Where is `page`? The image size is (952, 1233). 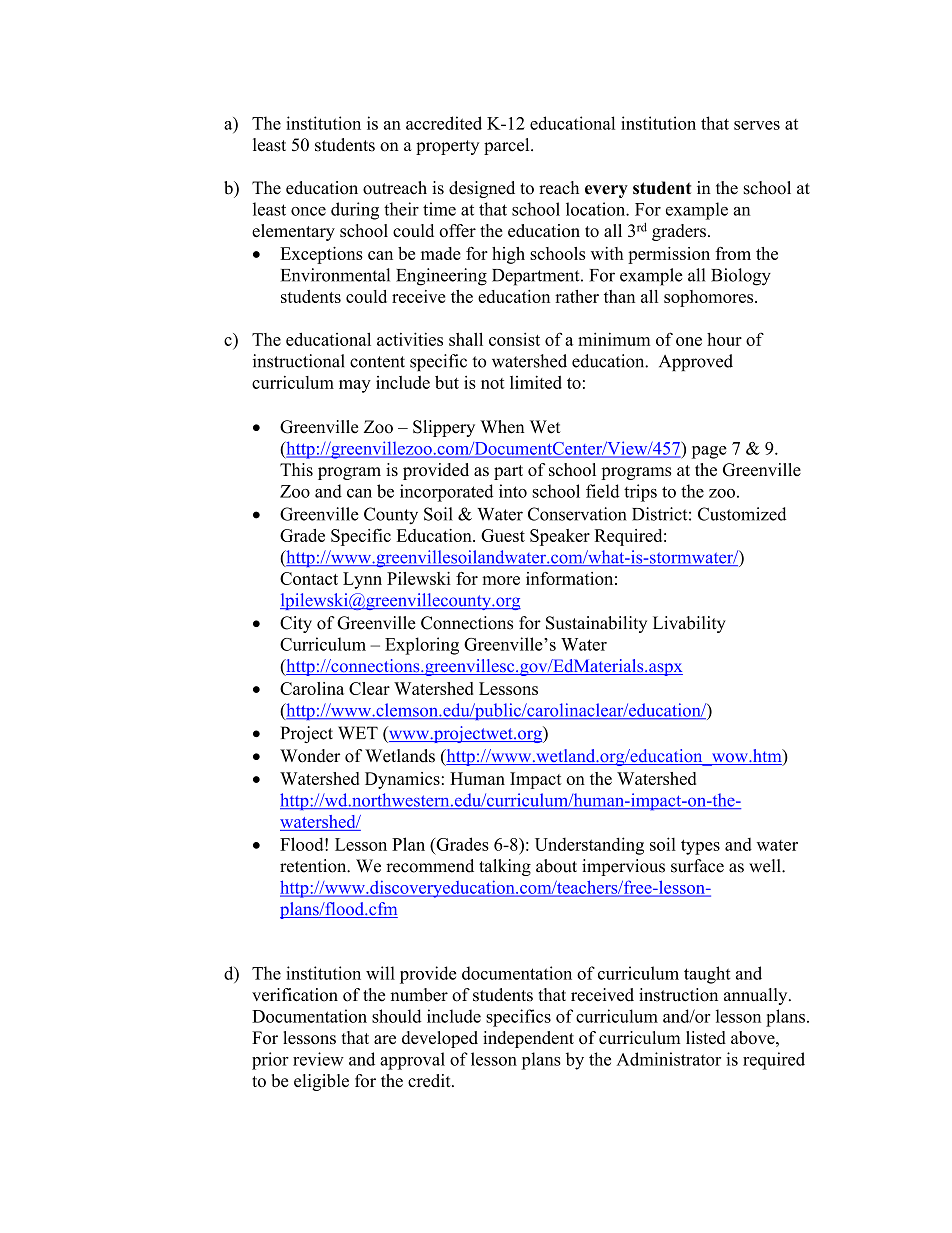 page is located at coordinates (709, 452).
